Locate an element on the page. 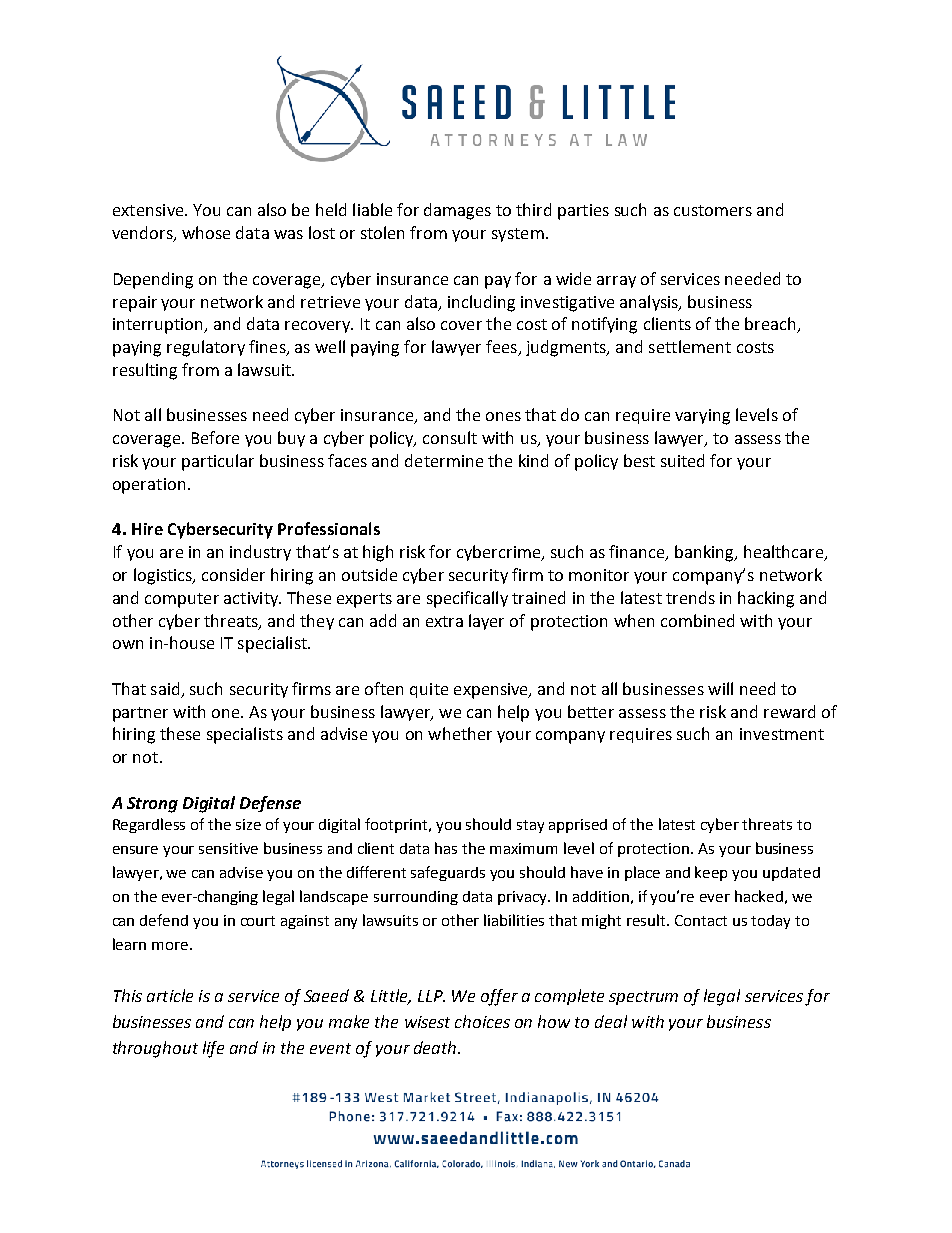 The image size is (952, 1233). determine is located at coordinates (444, 460).
